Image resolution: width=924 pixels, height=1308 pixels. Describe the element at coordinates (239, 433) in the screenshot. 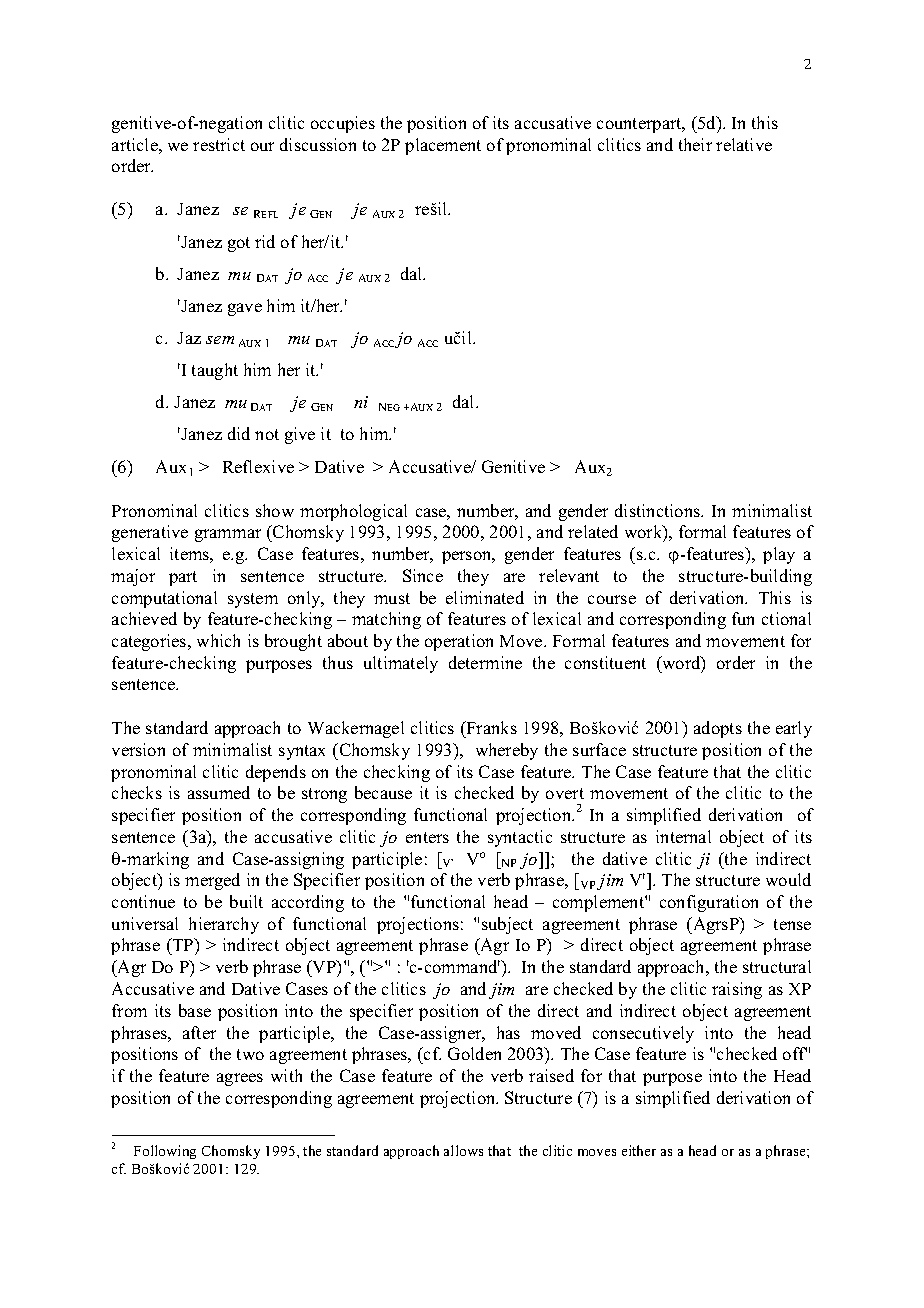

I see `did` at that location.
